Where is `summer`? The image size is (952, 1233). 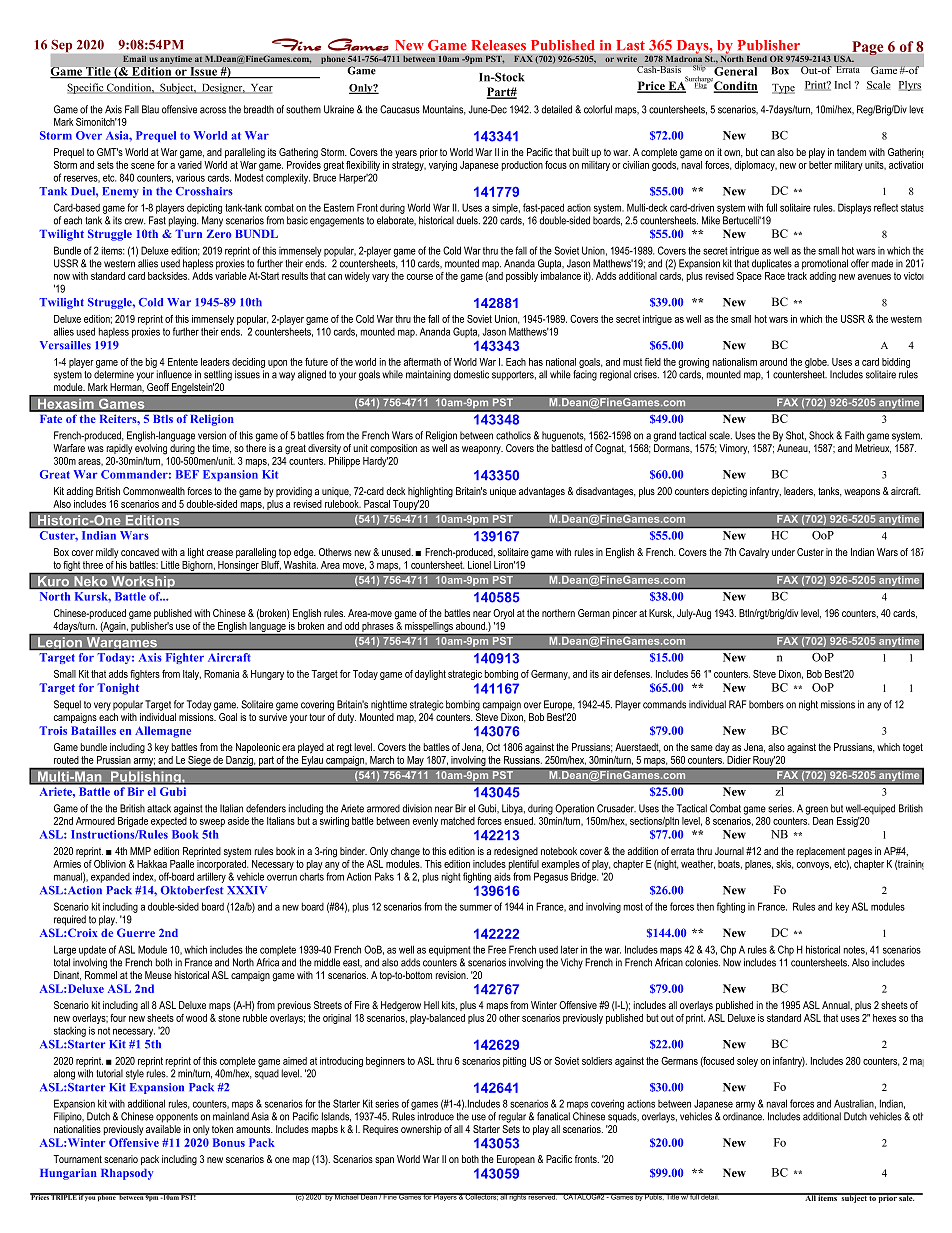
summer is located at coordinates (476, 907).
